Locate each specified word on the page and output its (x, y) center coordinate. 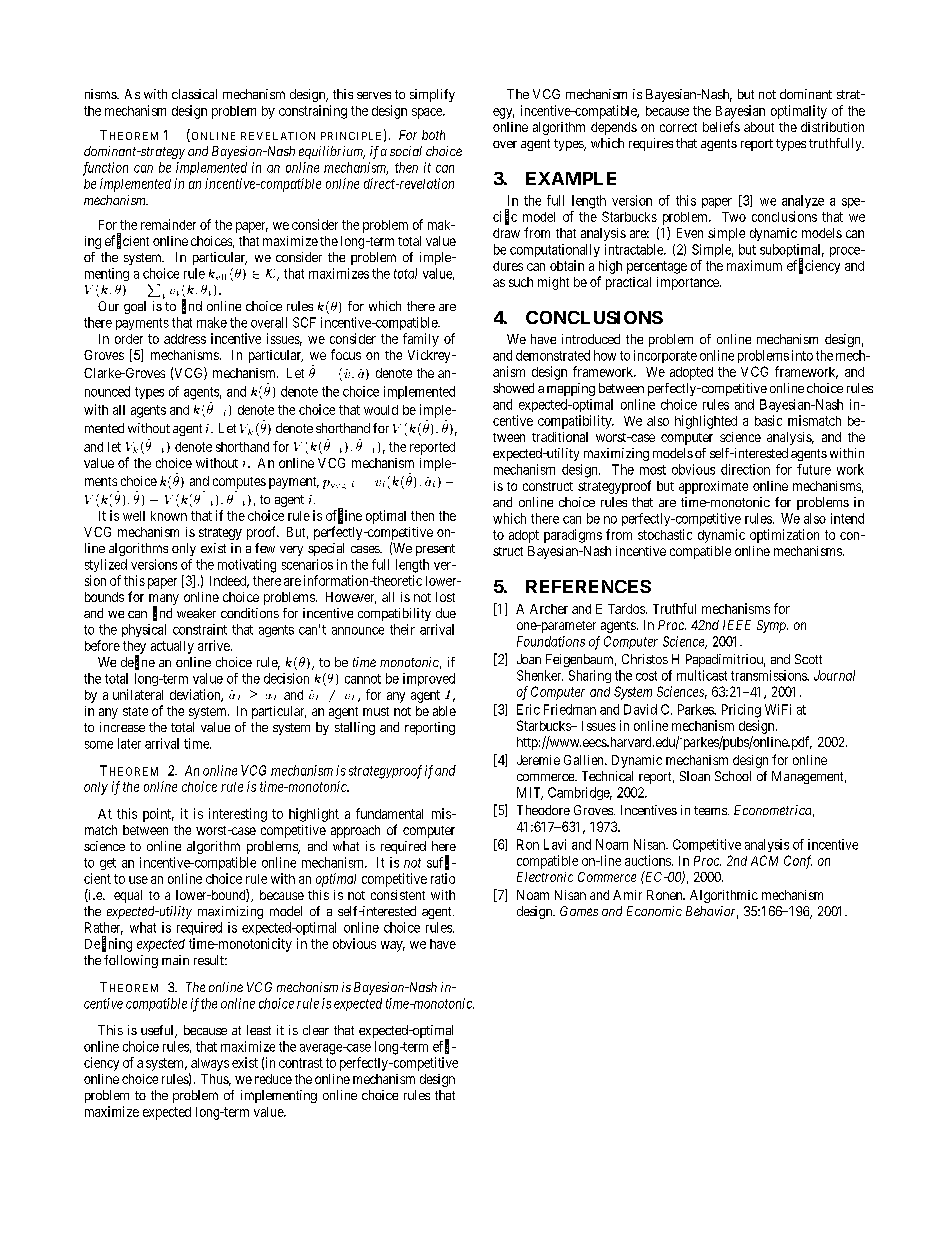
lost (445, 597)
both (433, 135)
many (164, 600)
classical (194, 94)
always (210, 1064)
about (759, 127)
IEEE (737, 625)
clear (316, 1030)
